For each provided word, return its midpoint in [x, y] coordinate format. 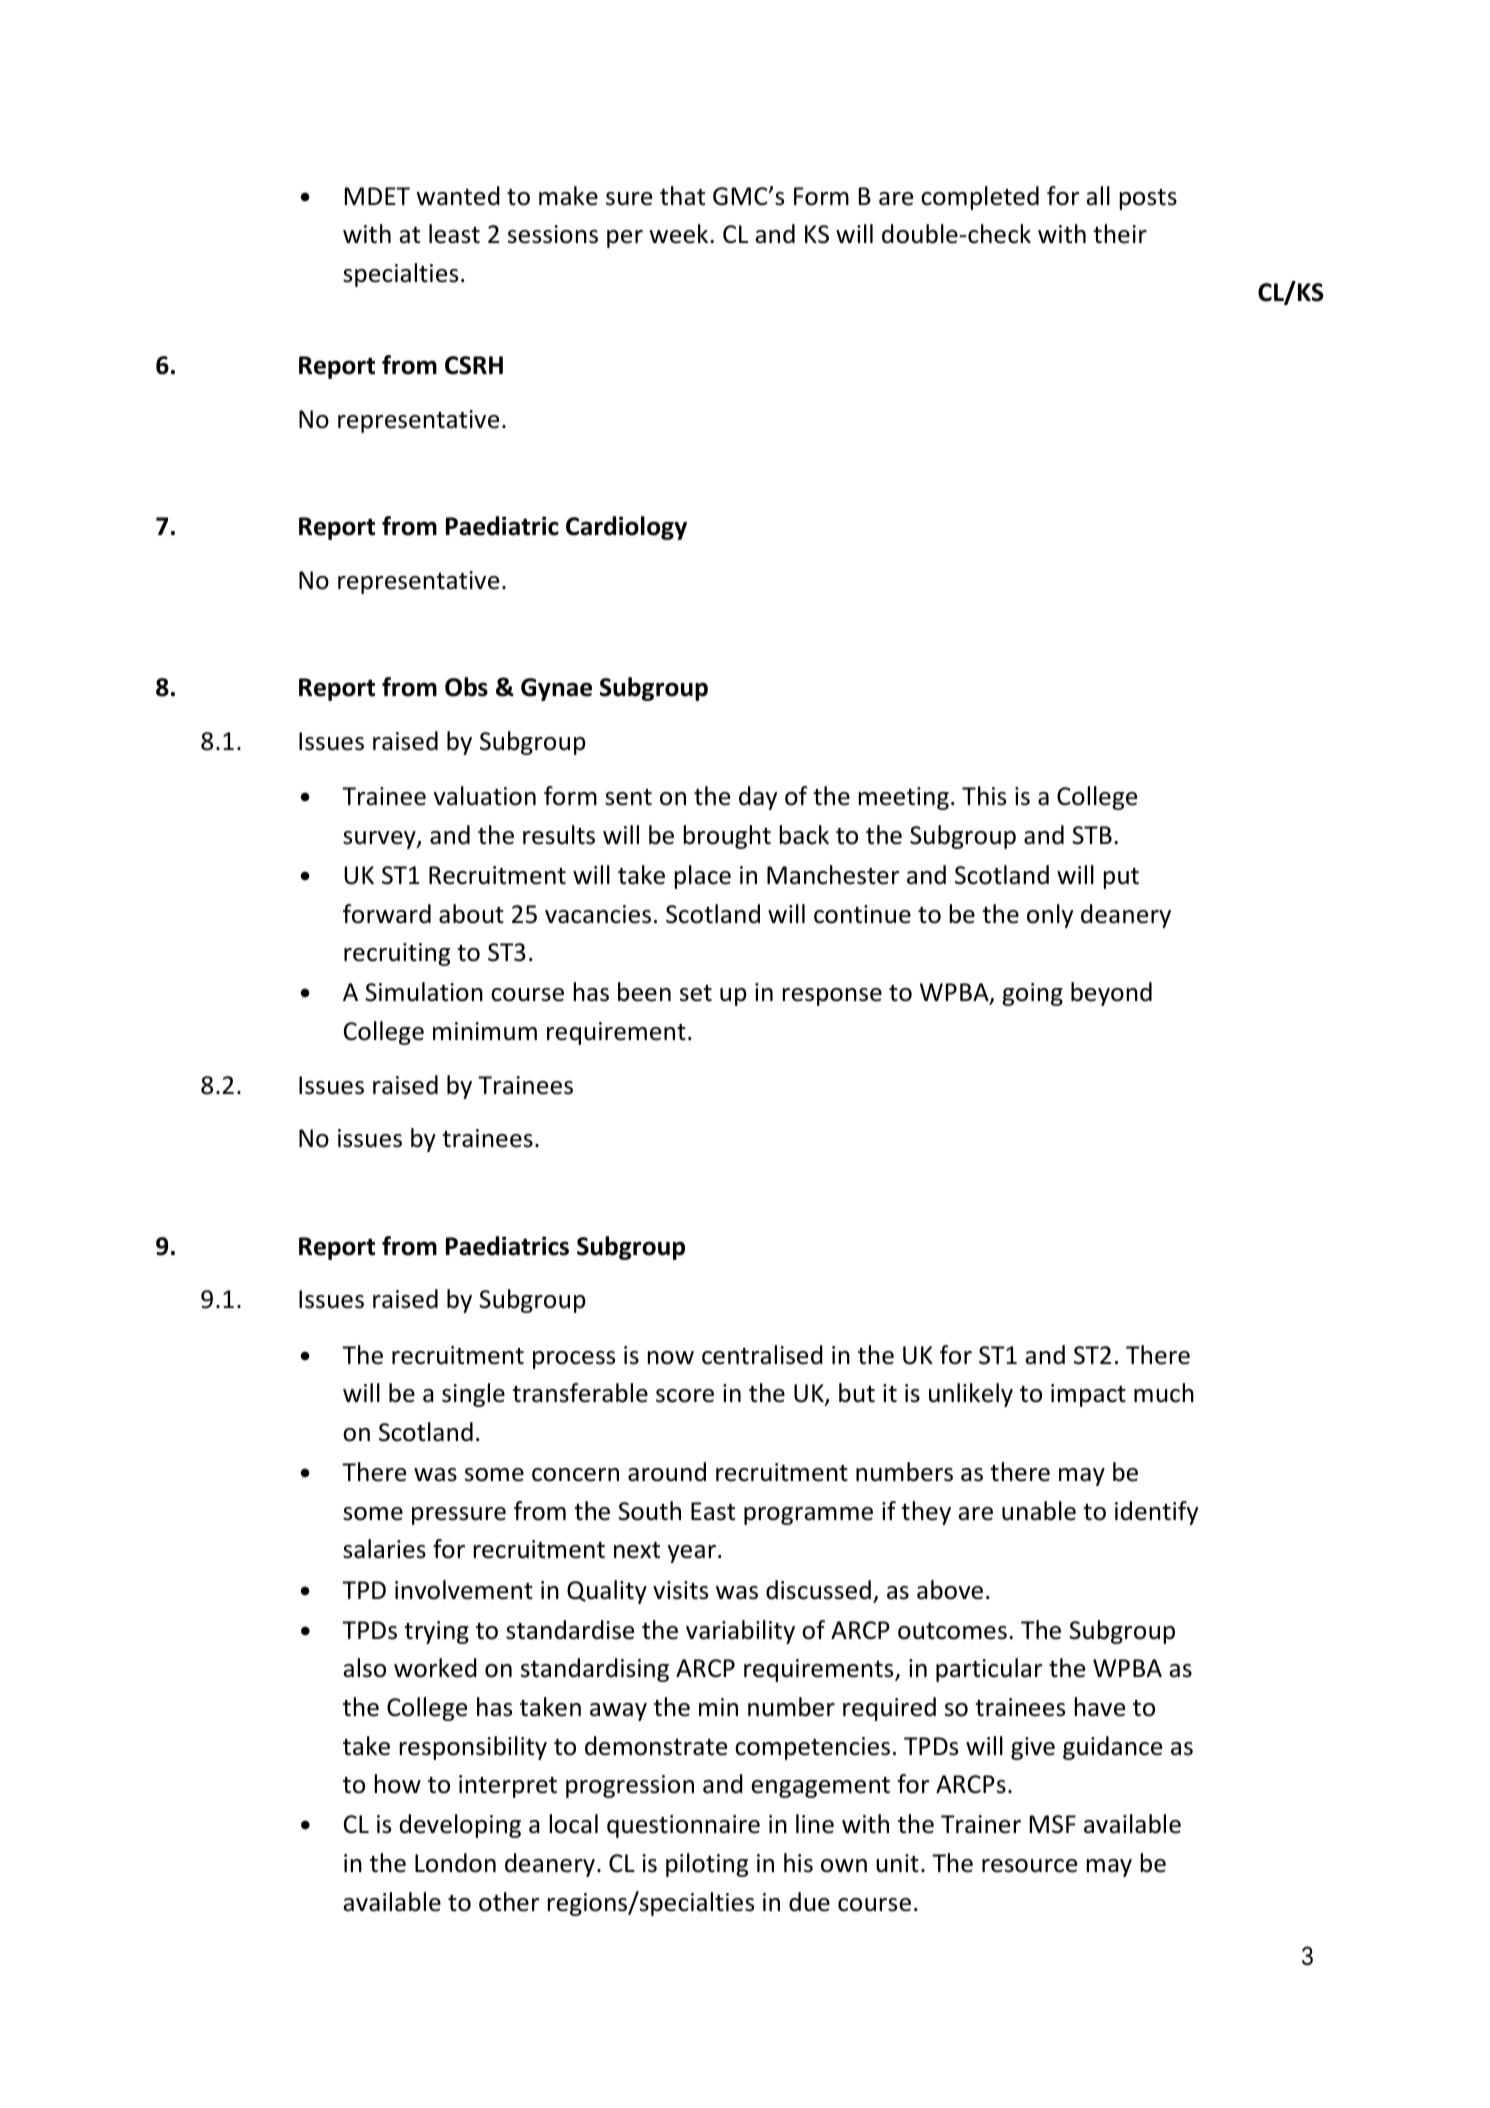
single [473, 1395]
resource [1029, 1866]
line [815, 1824]
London [455, 1863]
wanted [458, 196]
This [984, 796]
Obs [466, 687]
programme [808, 1516]
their [1120, 234]
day [758, 798]
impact [1088, 1395]
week [680, 234]
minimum [485, 1031]
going [1032, 994]
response [832, 997]
